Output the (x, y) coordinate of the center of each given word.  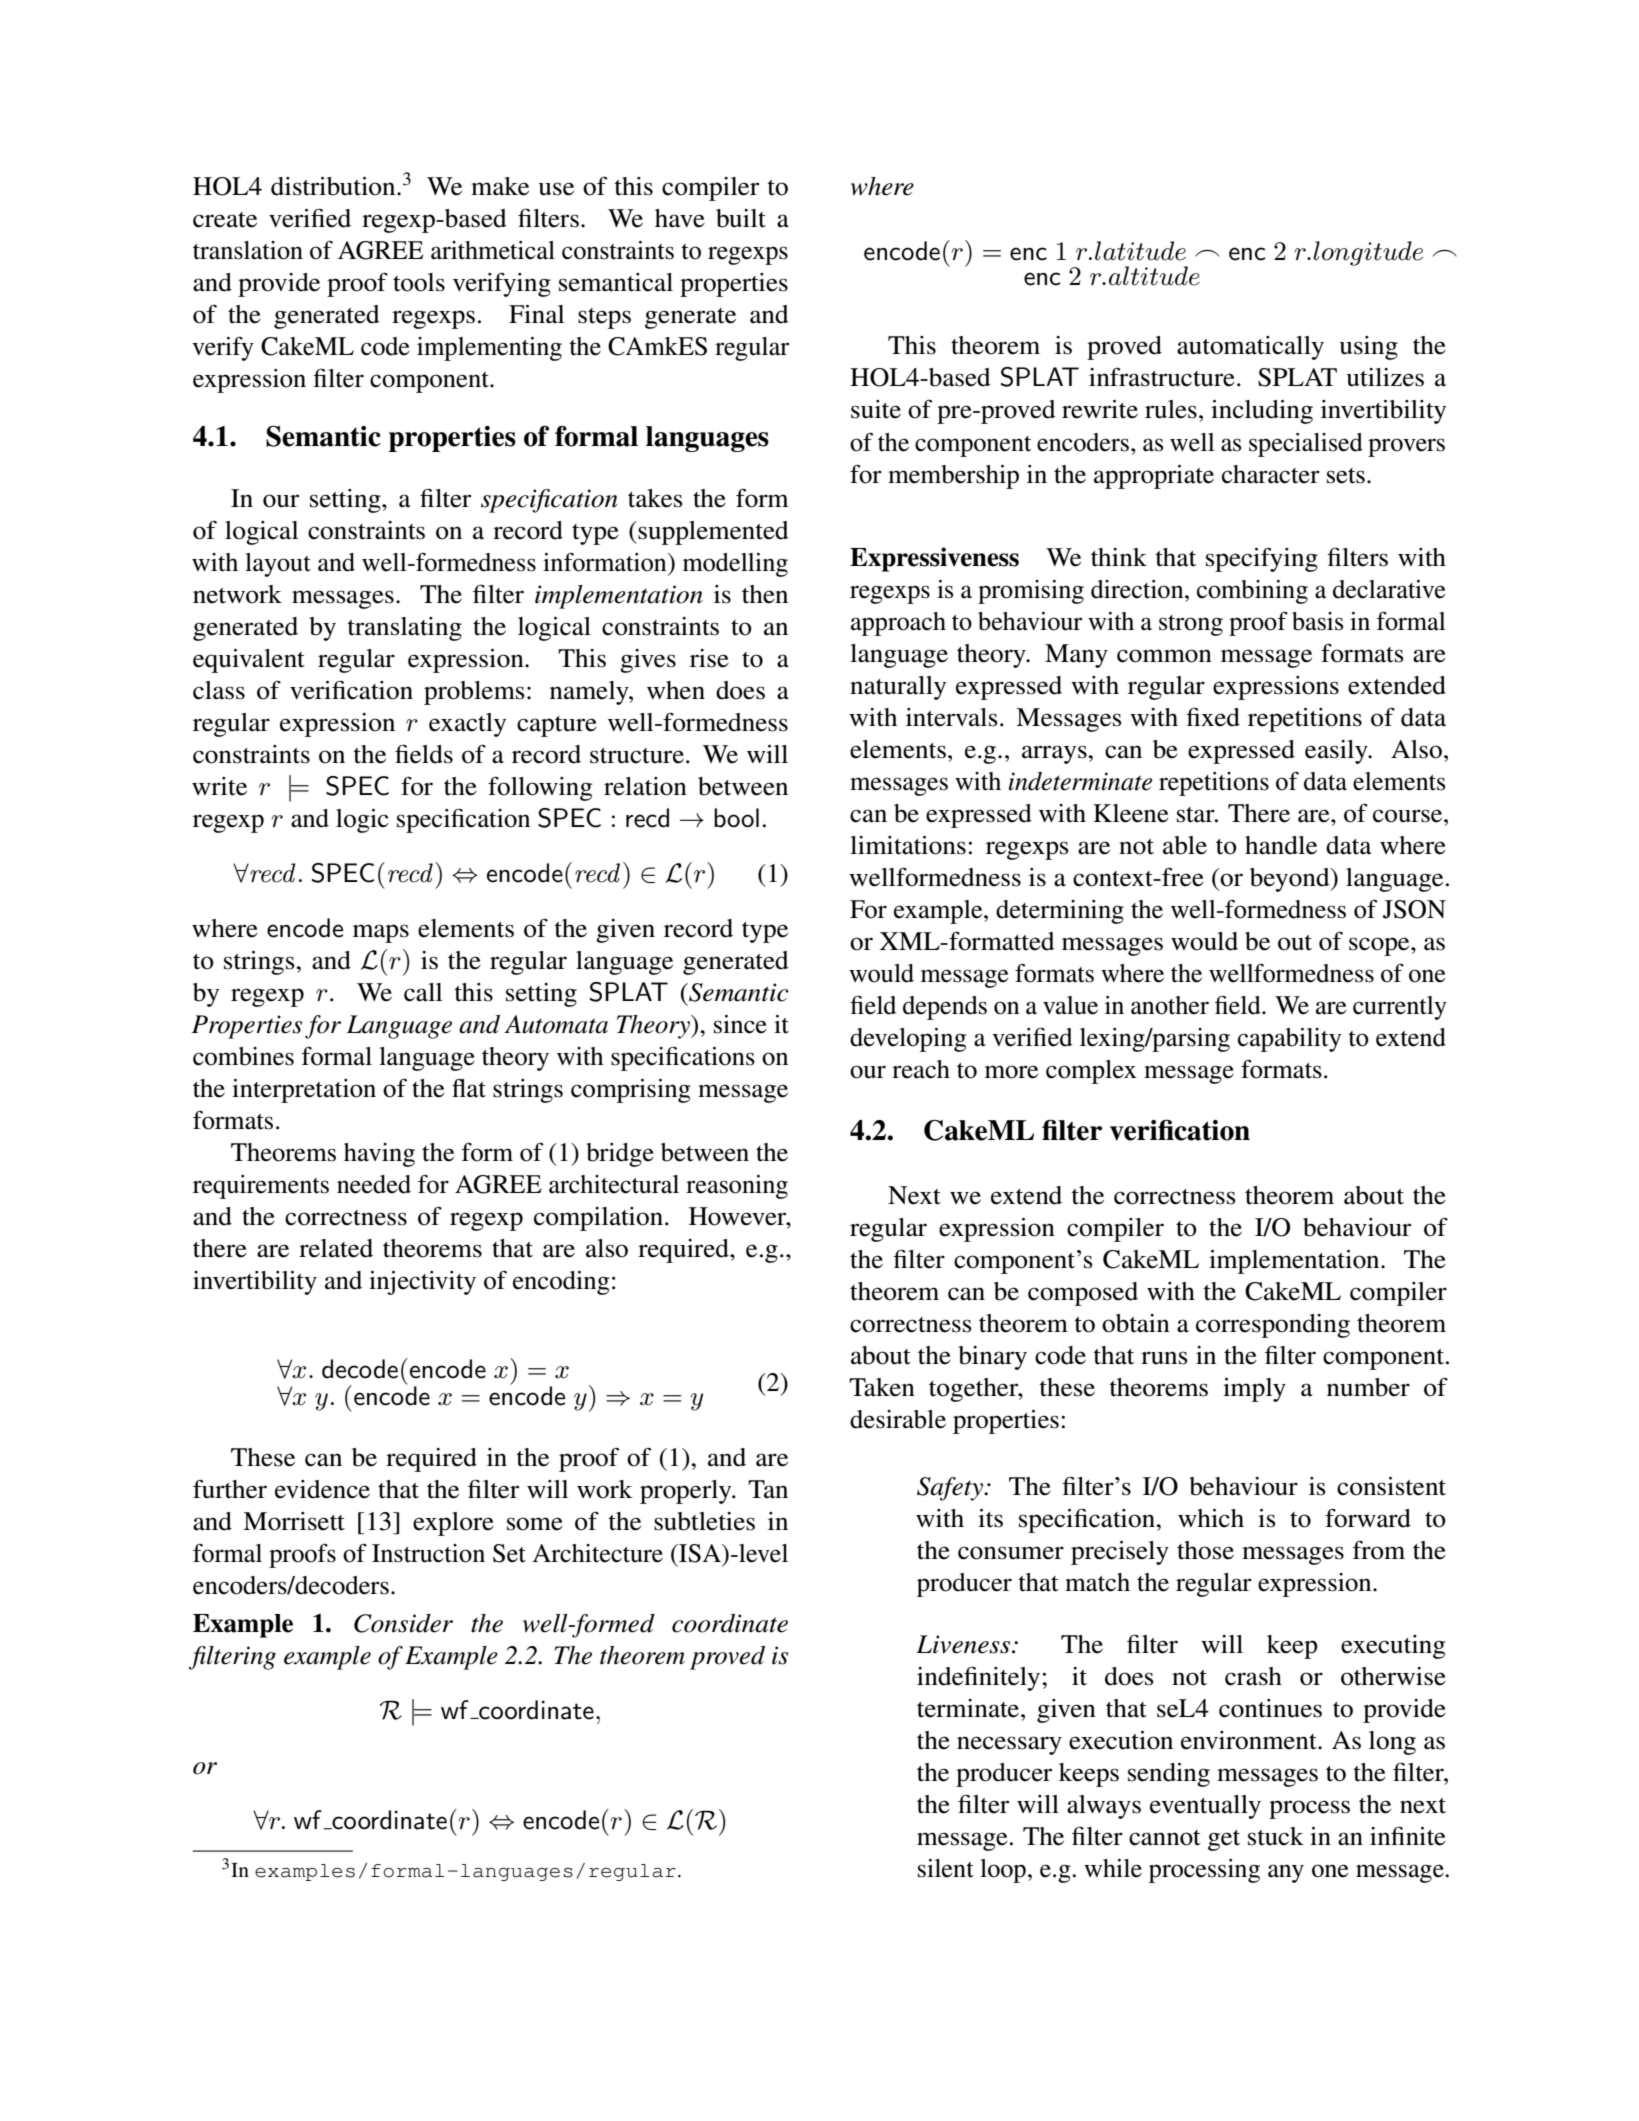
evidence (322, 1489)
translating (404, 629)
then (765, 594)
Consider (403, 1623)
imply (1254, 1390)
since (740, 1024)
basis (1317, 621)
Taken (882, 1387)
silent (946, 1868)
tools (419, 282)
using (1368, 348)
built (741, 218)
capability (1289, 1040)
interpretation (304, 1091)
